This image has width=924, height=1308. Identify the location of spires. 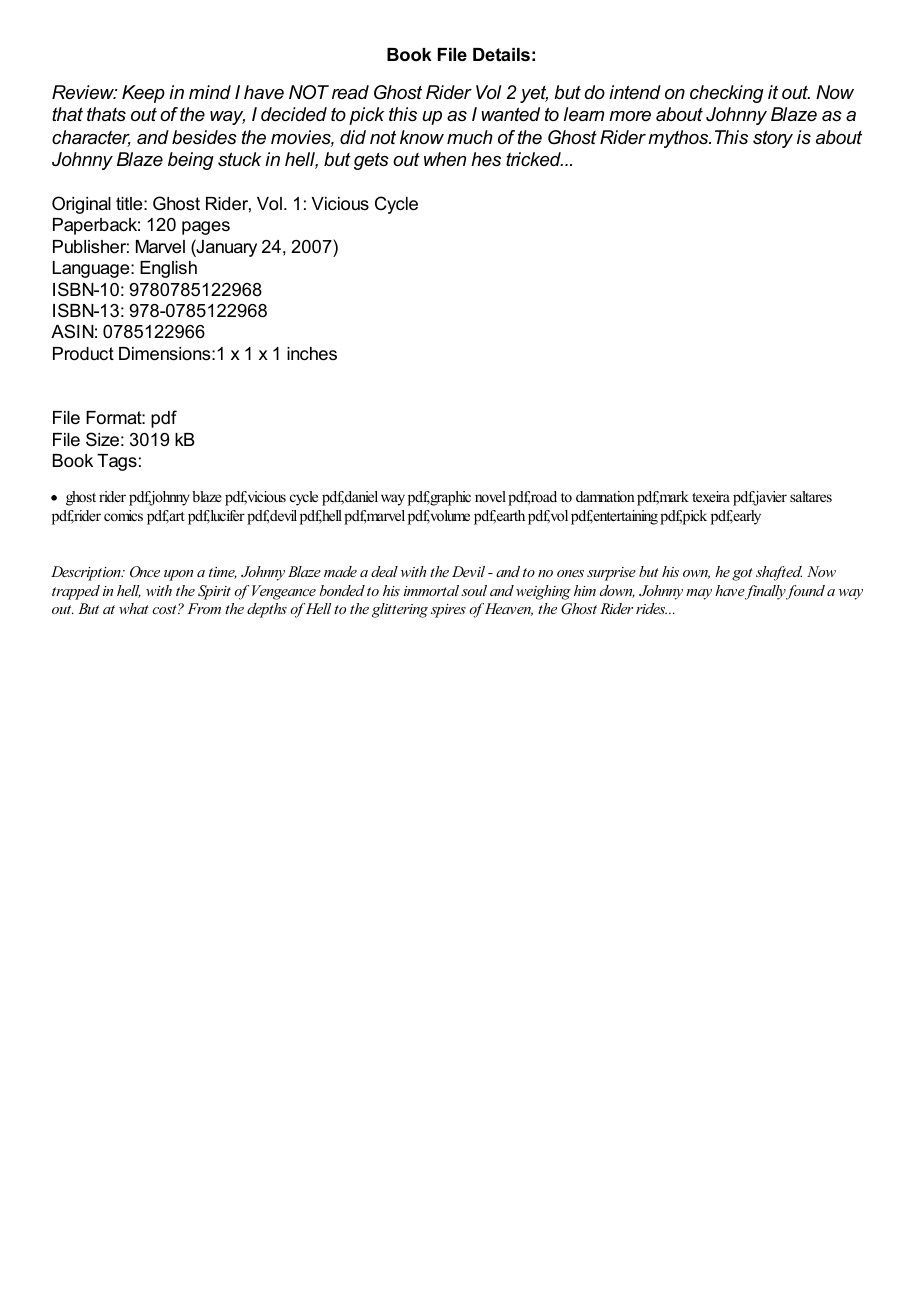
(448, 611).
